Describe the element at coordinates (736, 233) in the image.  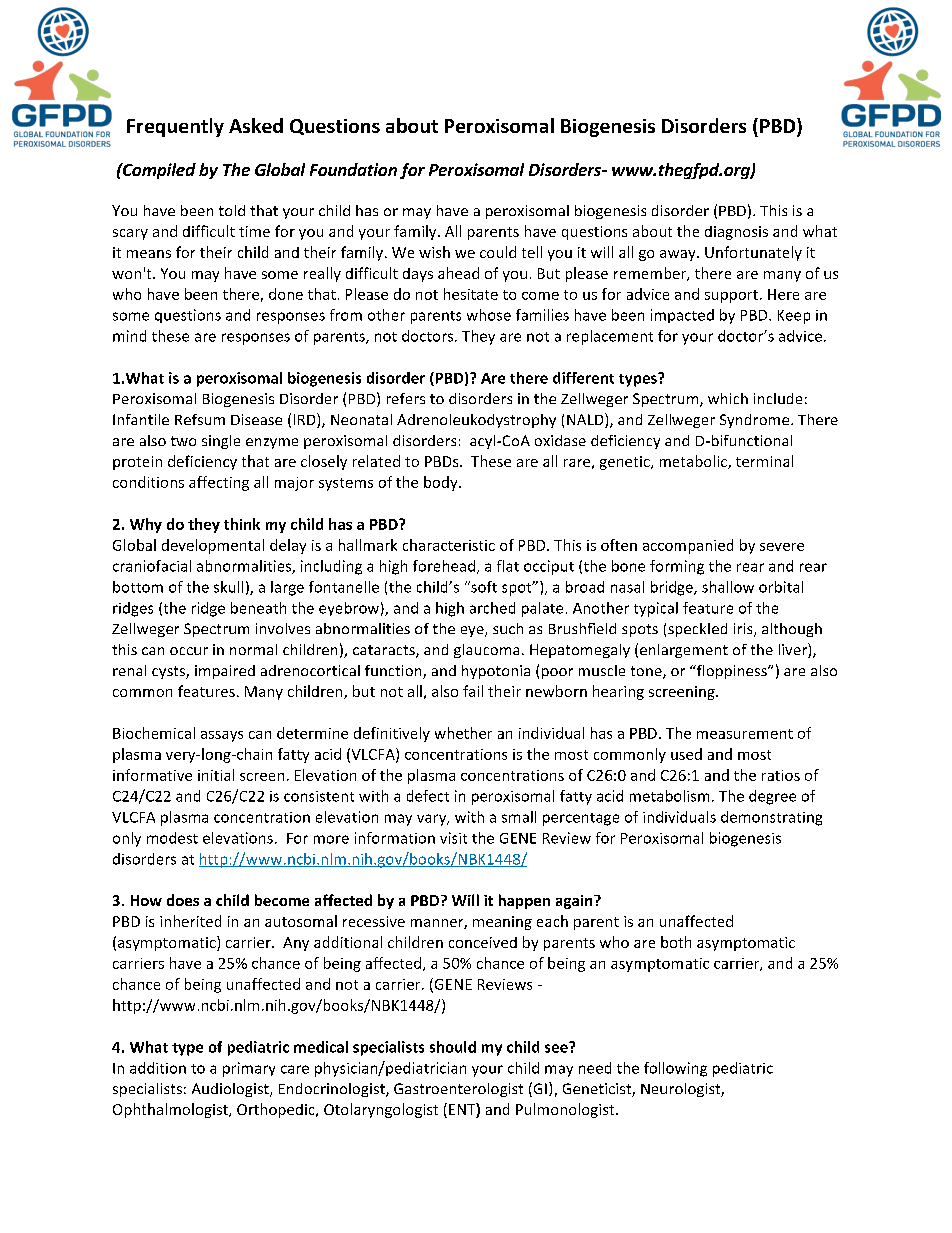
I see `diagnosis` at that location.
